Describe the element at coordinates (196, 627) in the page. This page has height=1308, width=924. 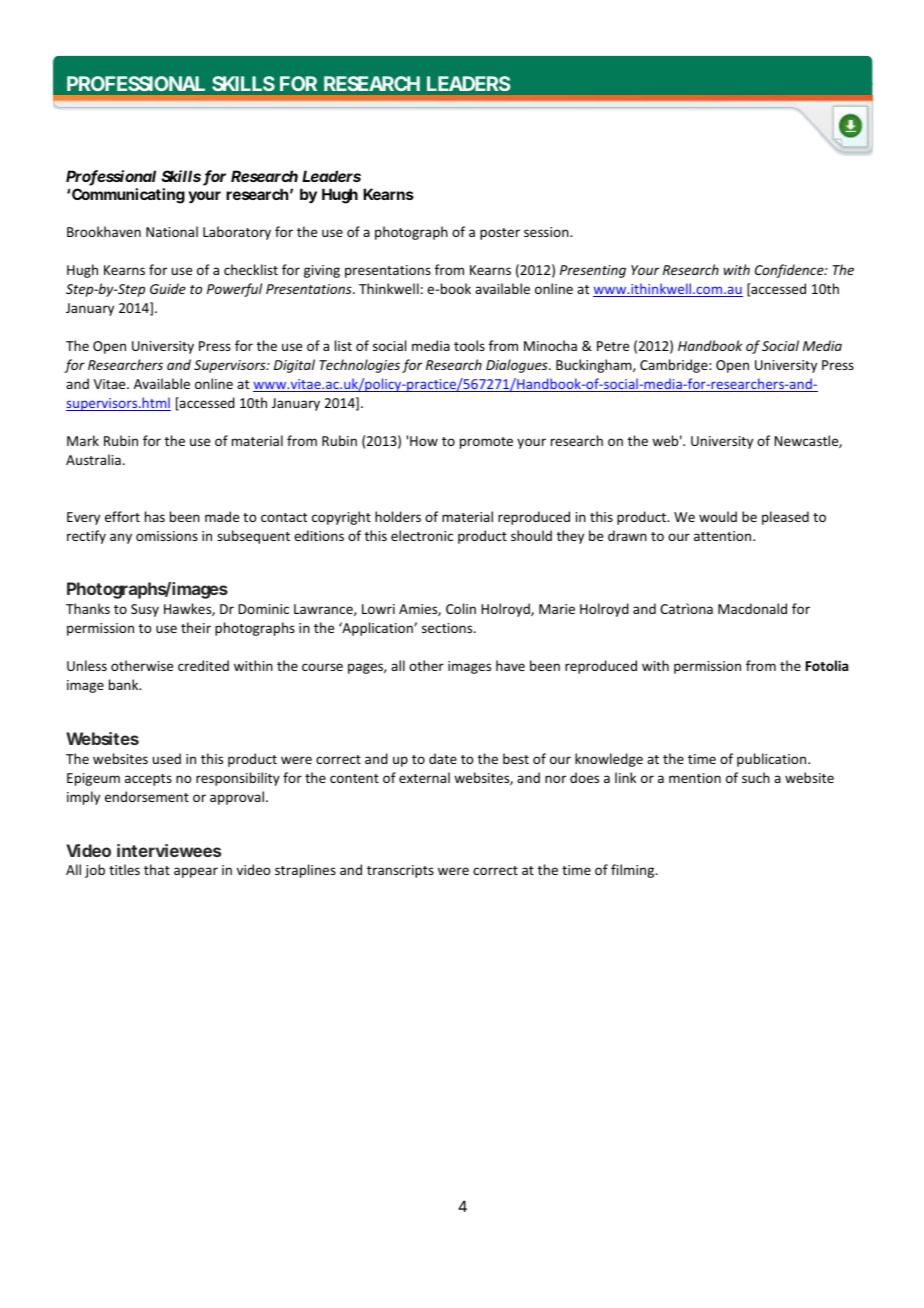
I see `their` at that location.
